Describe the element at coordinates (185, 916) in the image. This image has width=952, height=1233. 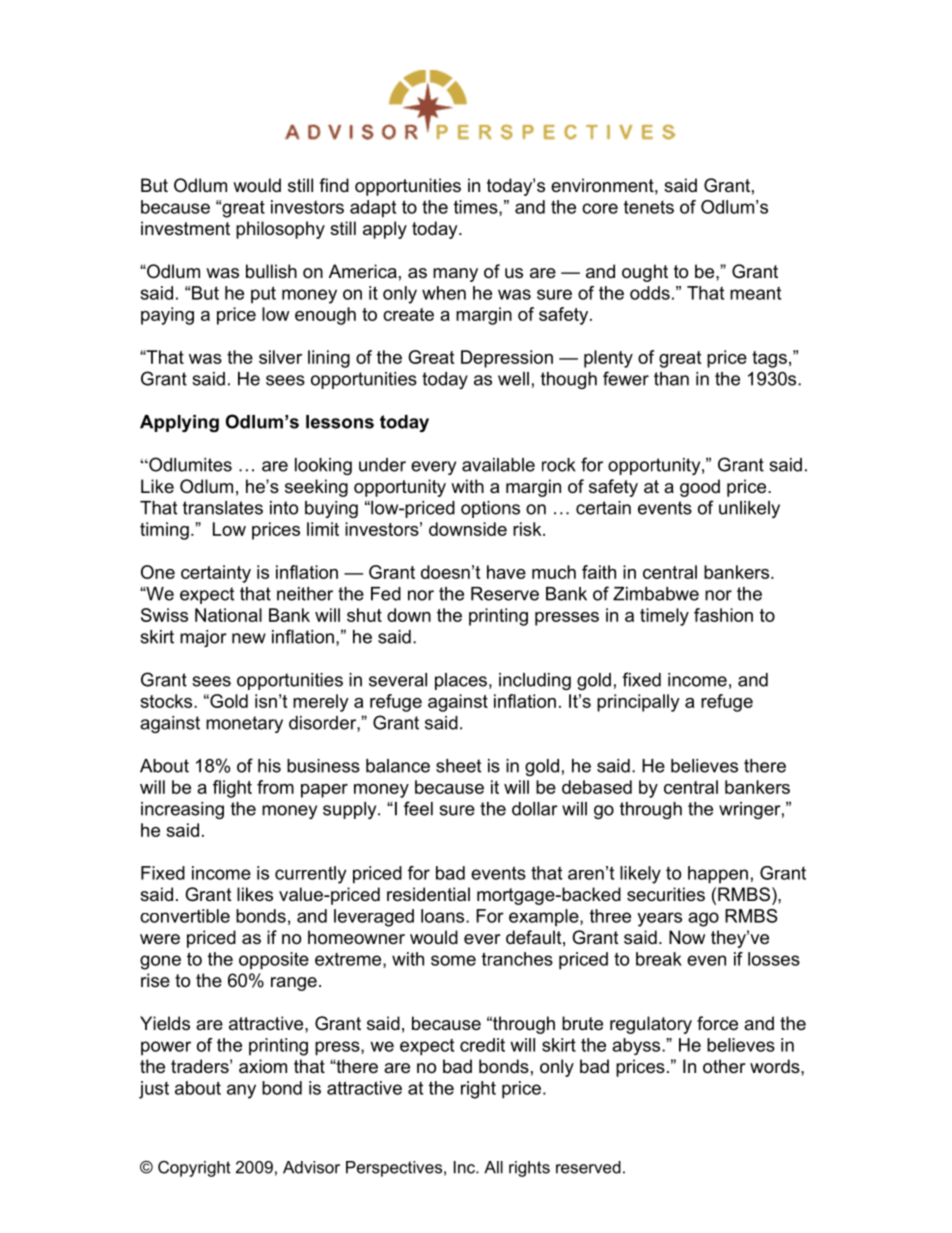
I see `convertible` at that location.
